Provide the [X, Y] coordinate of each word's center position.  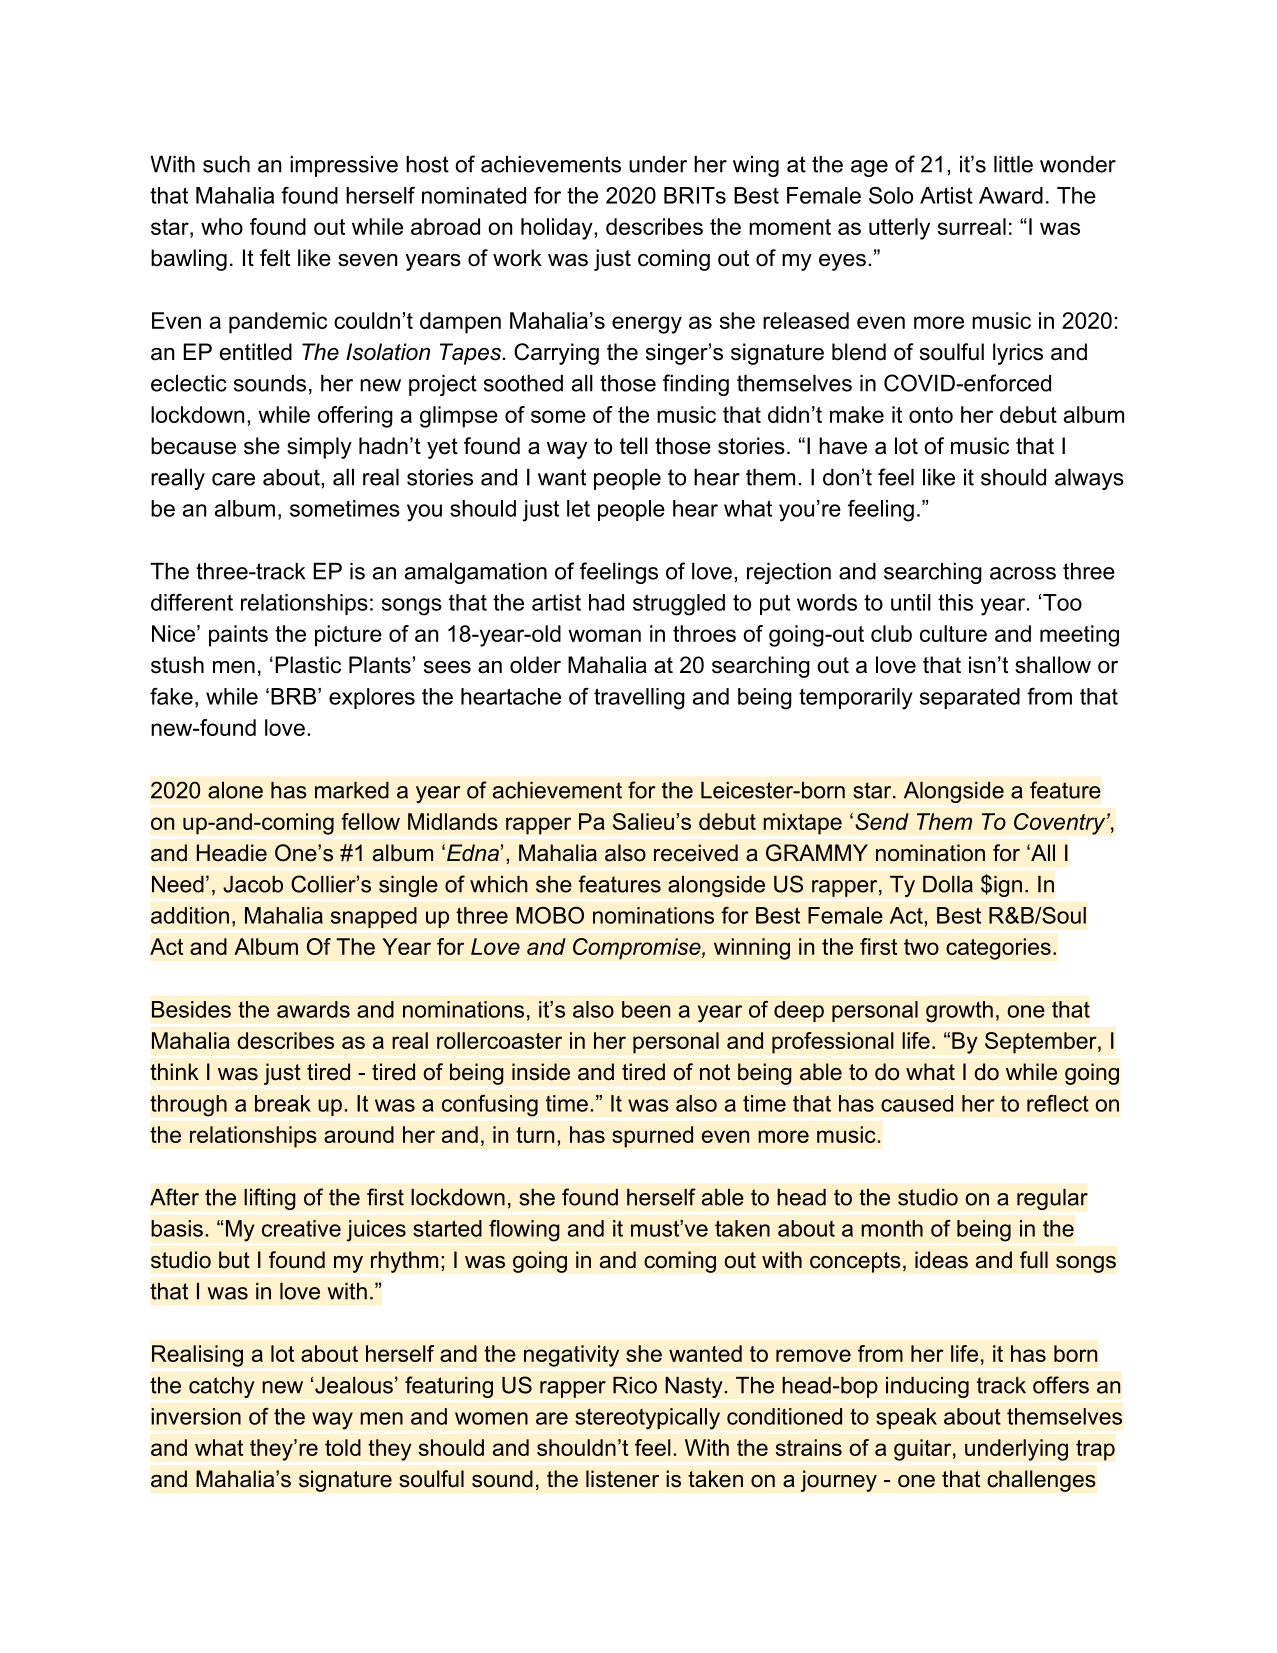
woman [604, 635]
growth [959, 1012]
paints [238, 636]
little [1013, 164]
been [646, 1009]
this [955, 602]
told [343, 1447]
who [222, 226]
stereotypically [647, 1419]
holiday [558, 229]
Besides [191, 1009]
